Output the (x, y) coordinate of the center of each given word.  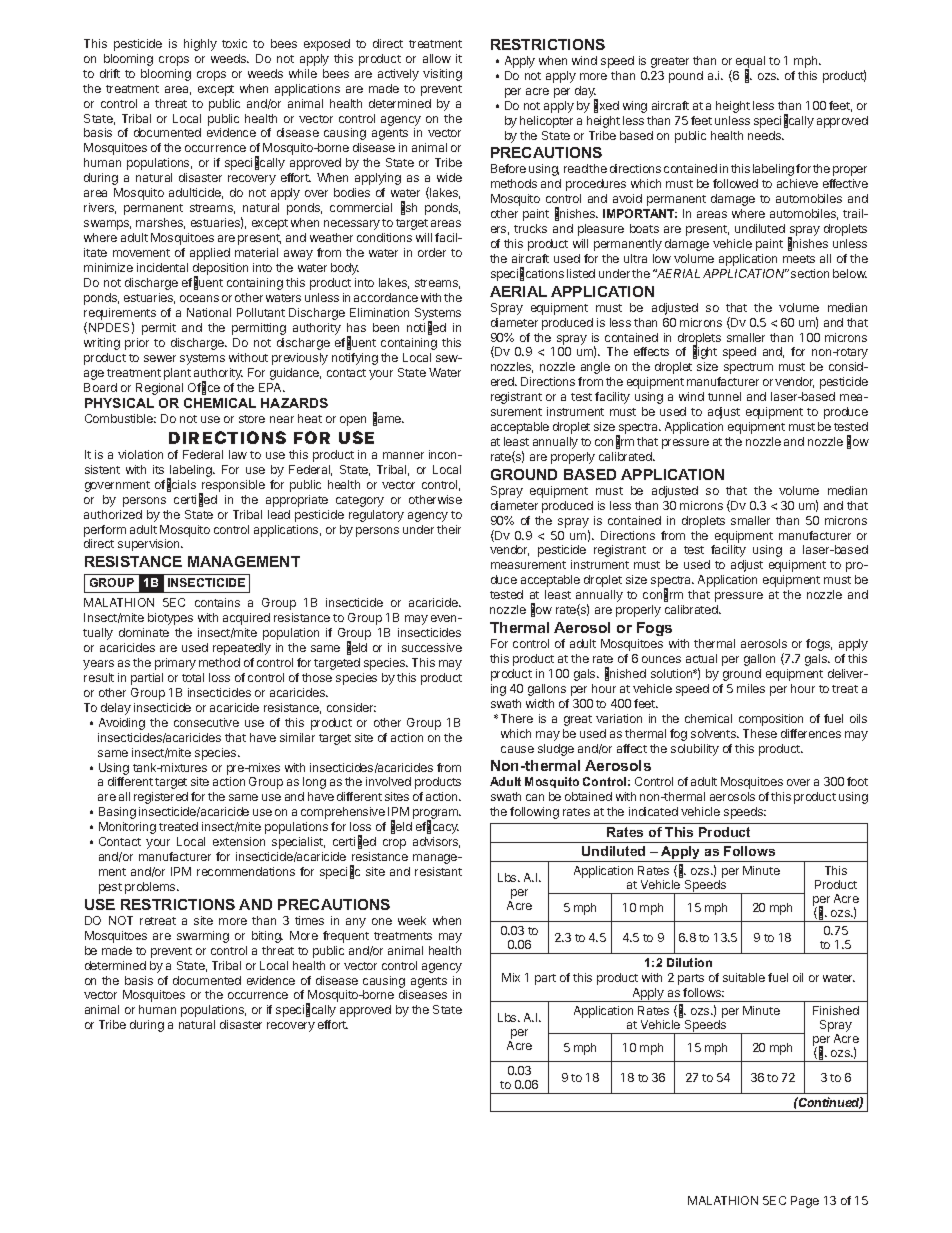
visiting (442, 75)
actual (701, 658)
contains (217, 602)
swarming (203, 937)
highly (200, 45)
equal (750, 63)
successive (432, 647)
